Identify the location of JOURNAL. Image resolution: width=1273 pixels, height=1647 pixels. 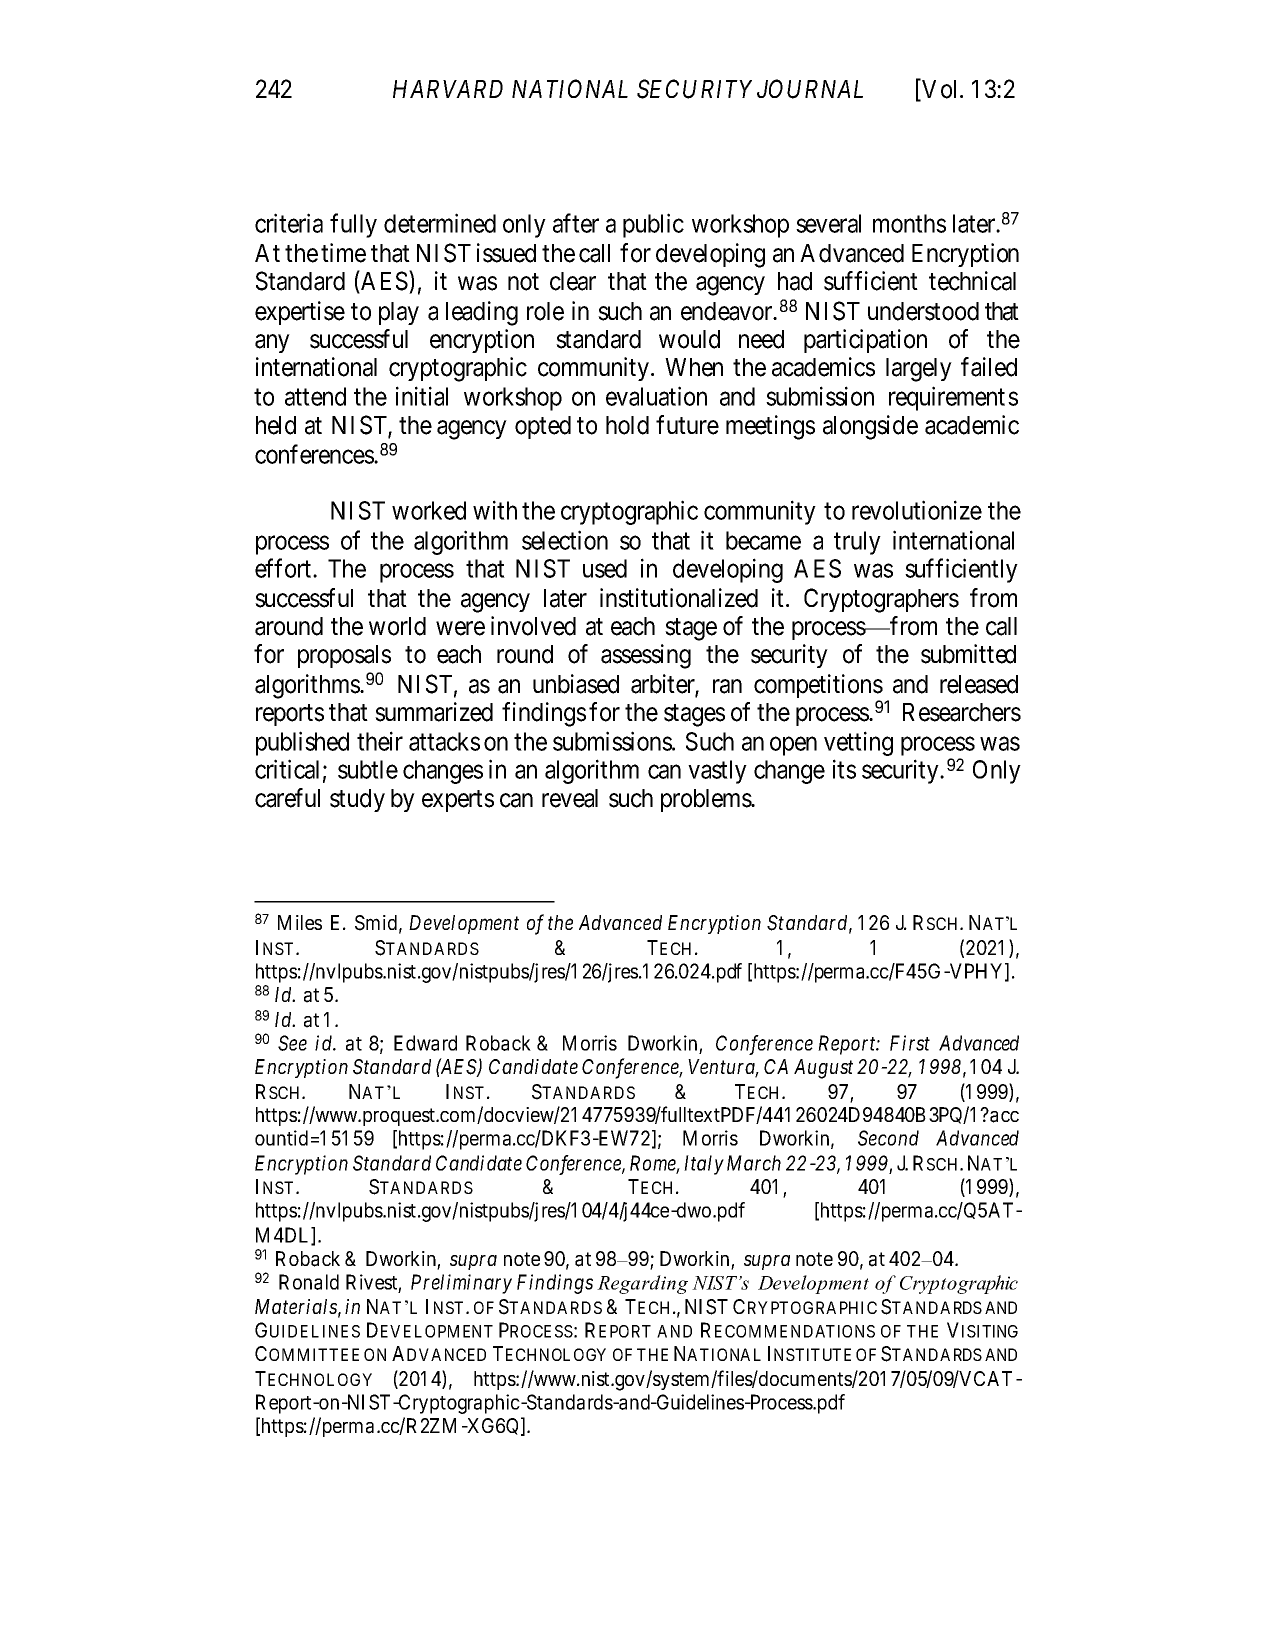
(810, 89).
